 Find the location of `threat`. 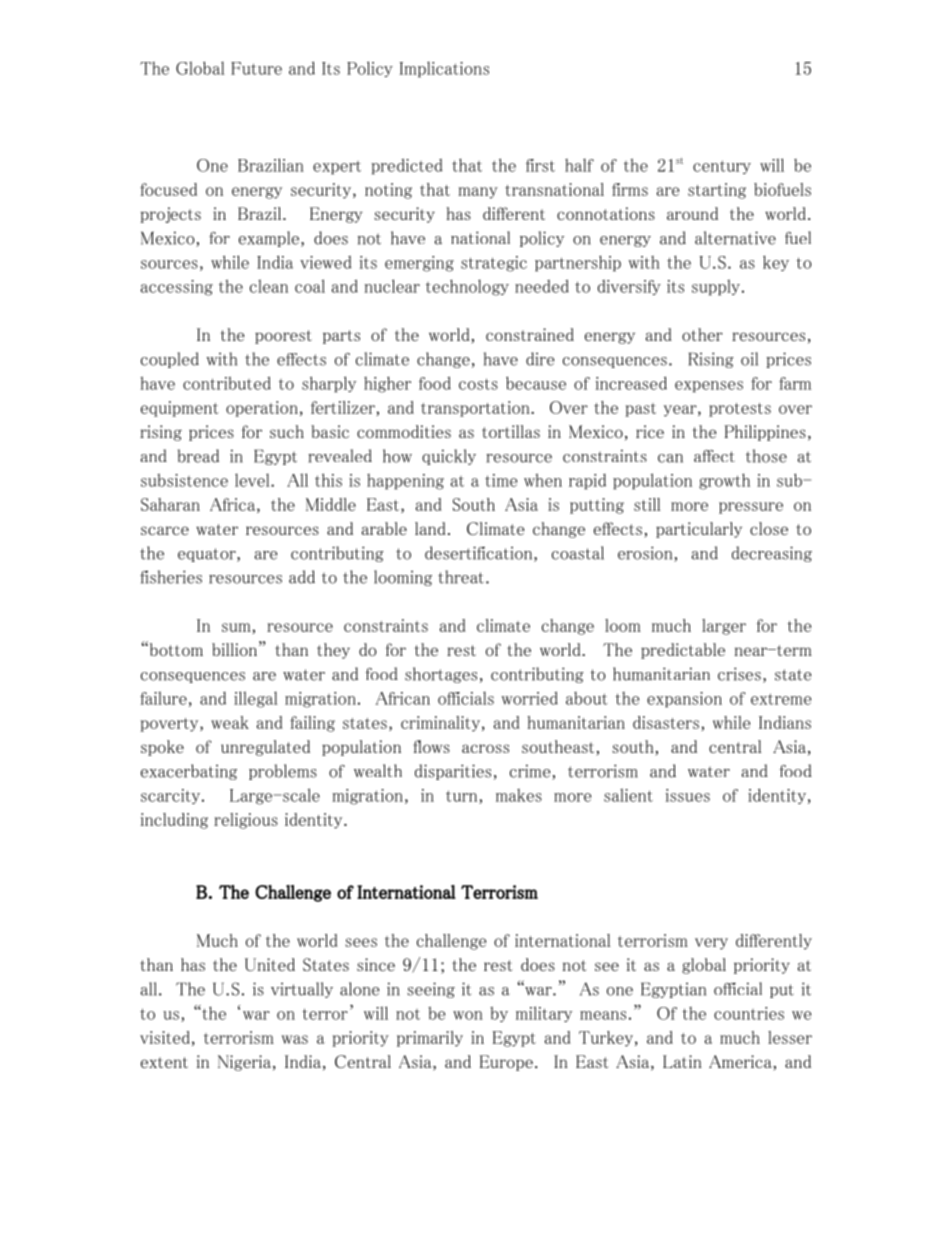

threat is located at coordinates (461, 577).
